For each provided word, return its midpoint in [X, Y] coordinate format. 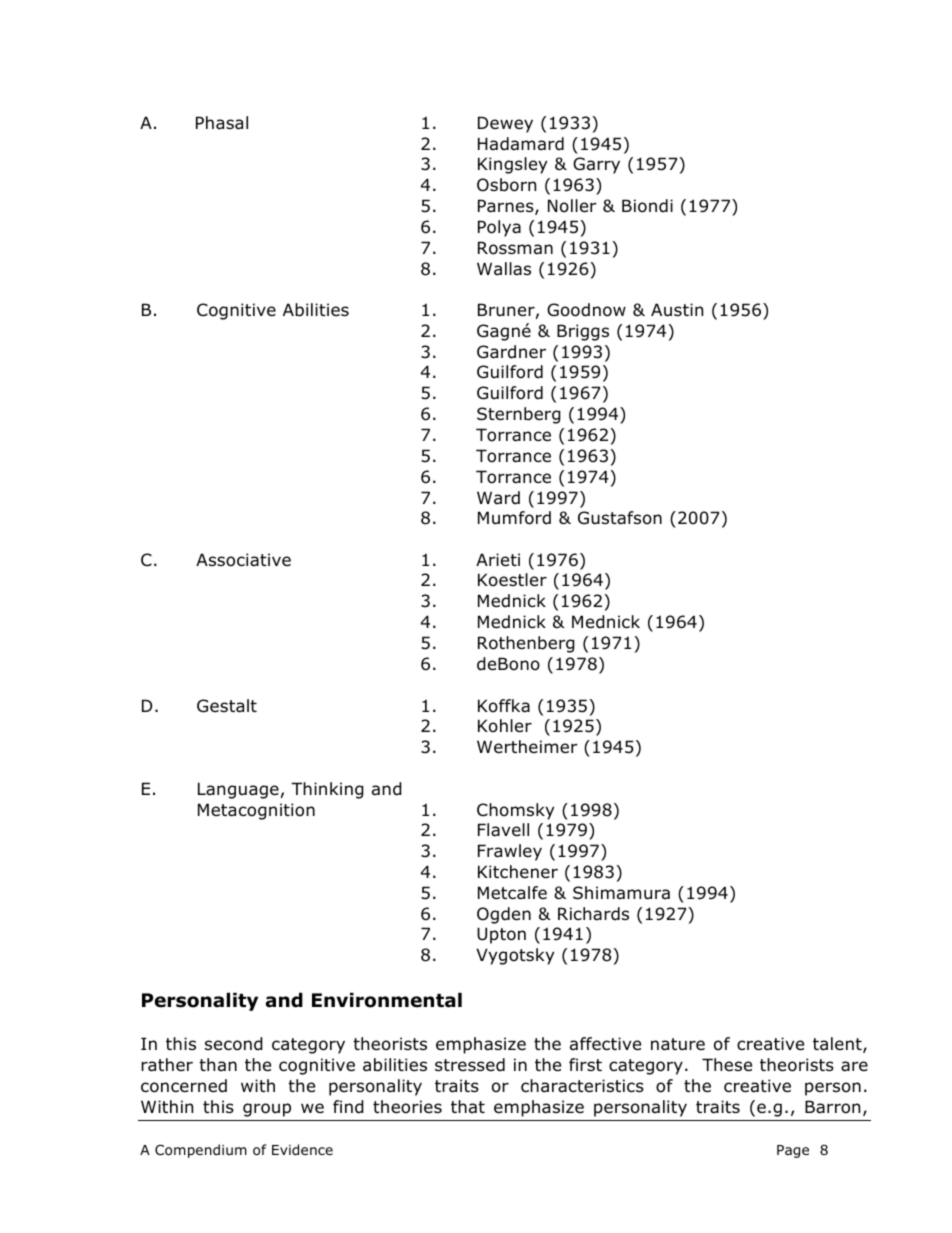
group [267, 1110]
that [468, 1106]
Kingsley [512, 165]
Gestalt [227, 706]
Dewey [505, 124]
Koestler [512, 580]
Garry [596, 165]
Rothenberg [526, 644]
